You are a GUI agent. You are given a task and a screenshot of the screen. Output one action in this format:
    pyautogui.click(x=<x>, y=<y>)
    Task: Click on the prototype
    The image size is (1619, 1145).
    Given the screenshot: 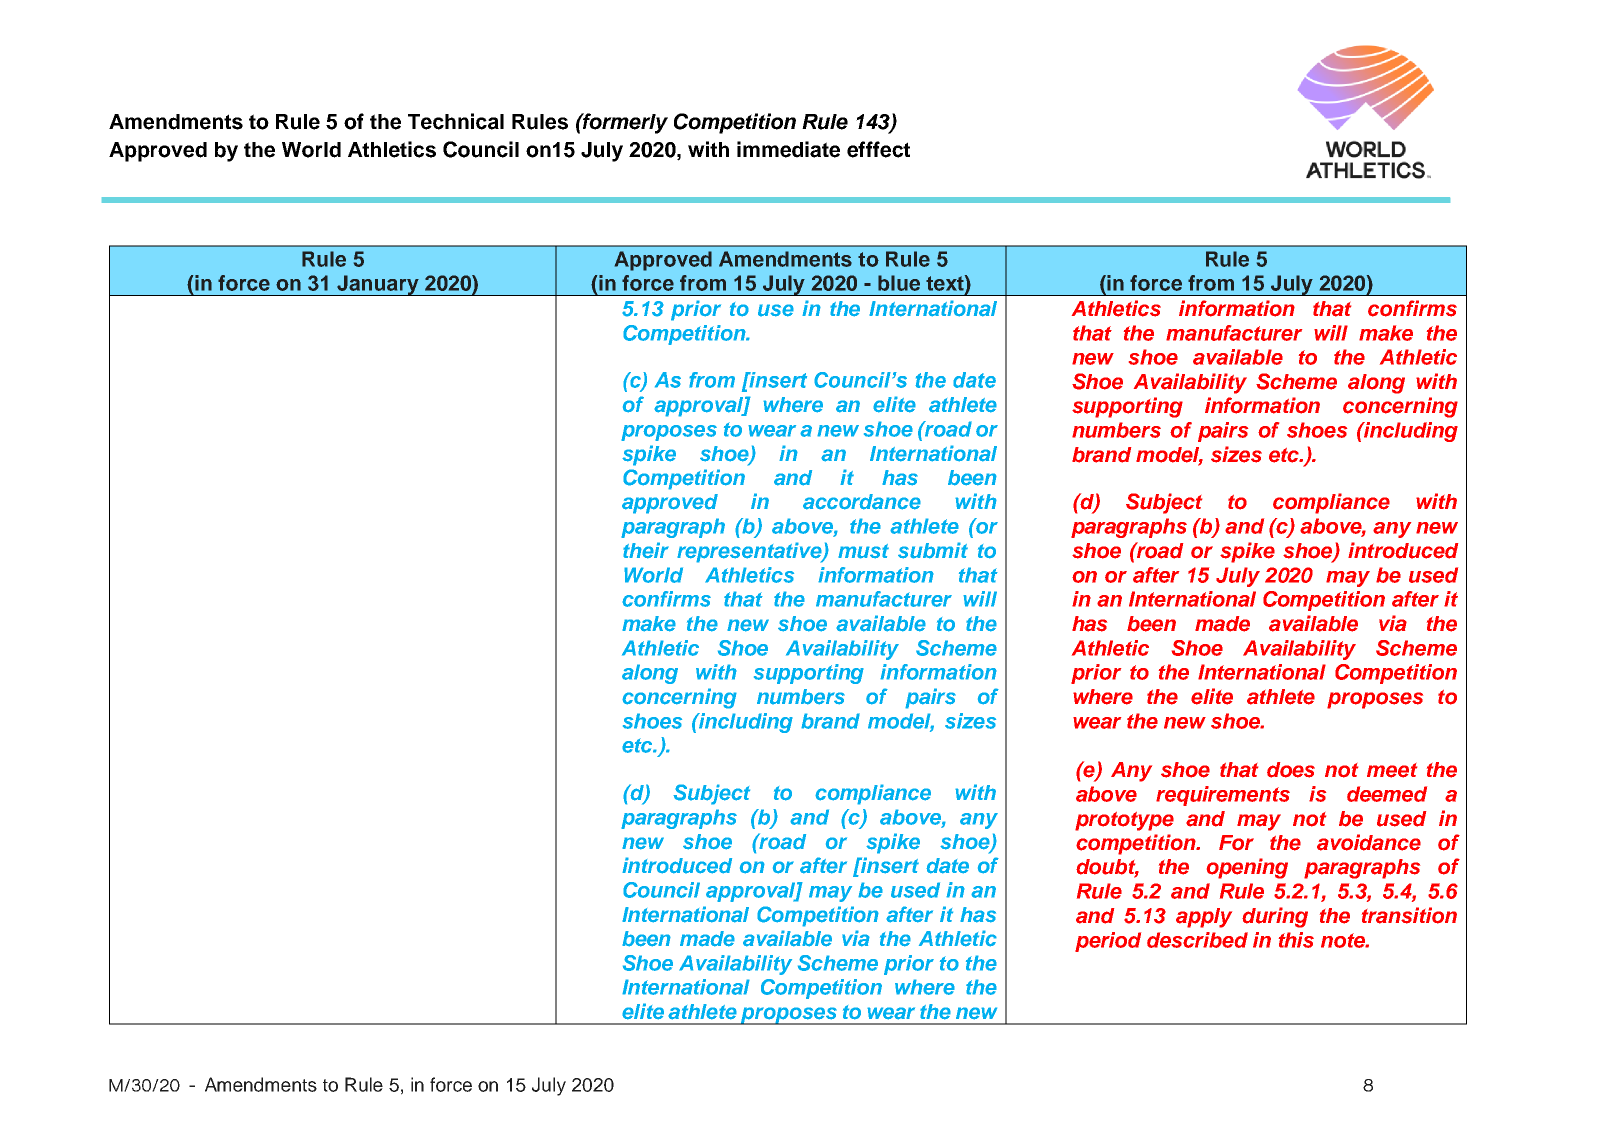 What is the action you would take?
    pyautogui.click(x=1124, y=821)
